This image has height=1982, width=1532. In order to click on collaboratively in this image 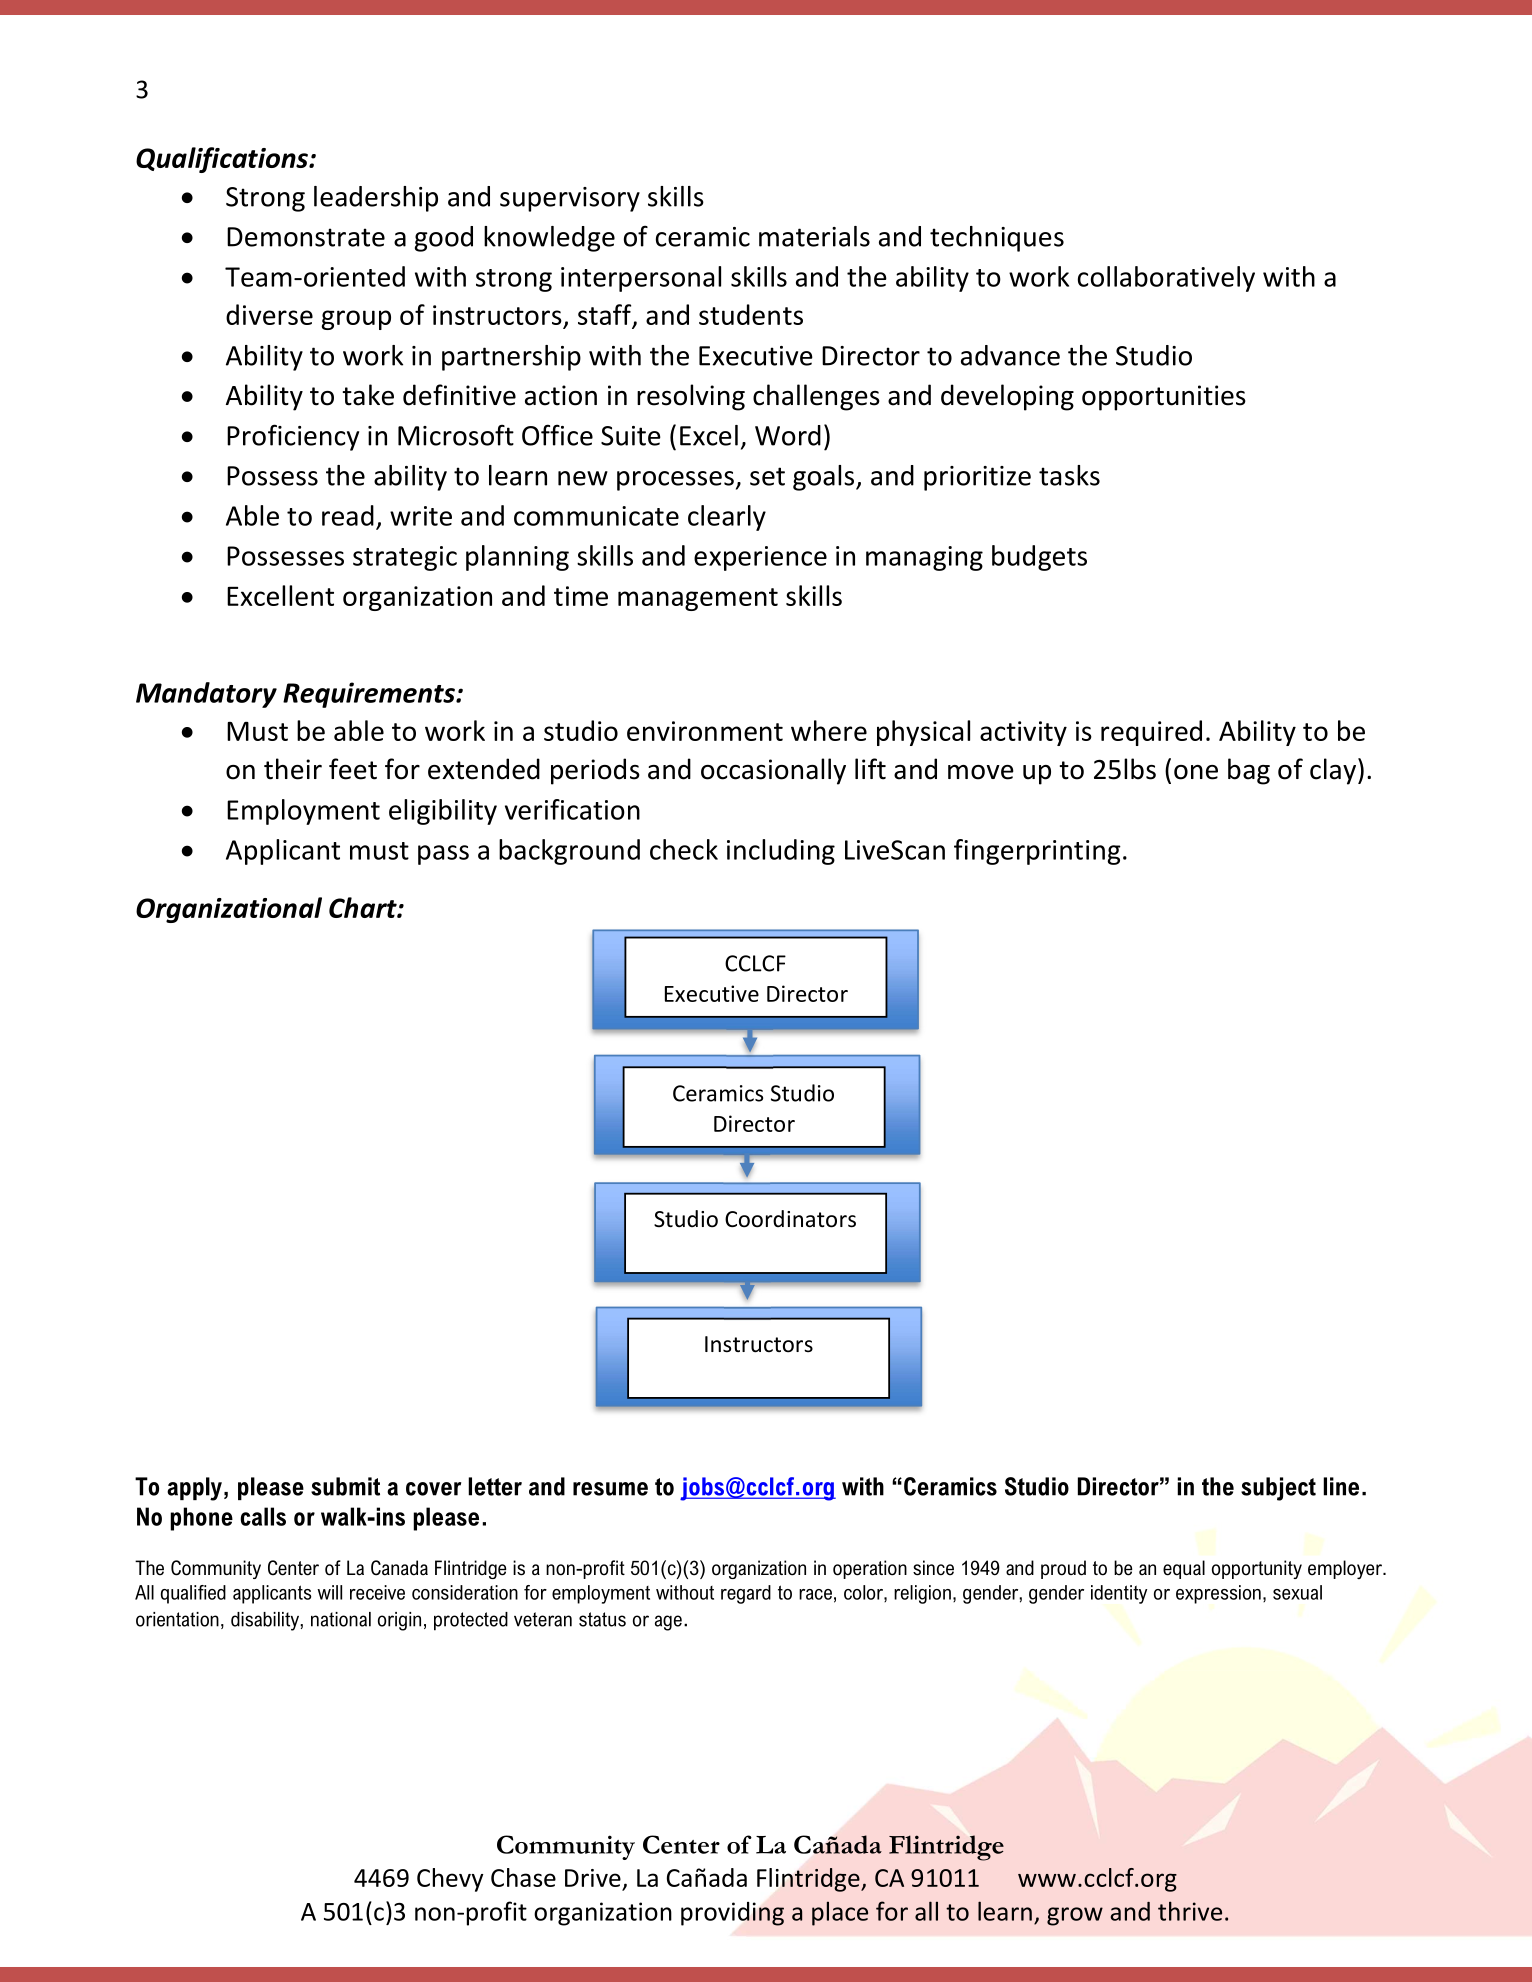, I will do `click(1166, 279)`.
